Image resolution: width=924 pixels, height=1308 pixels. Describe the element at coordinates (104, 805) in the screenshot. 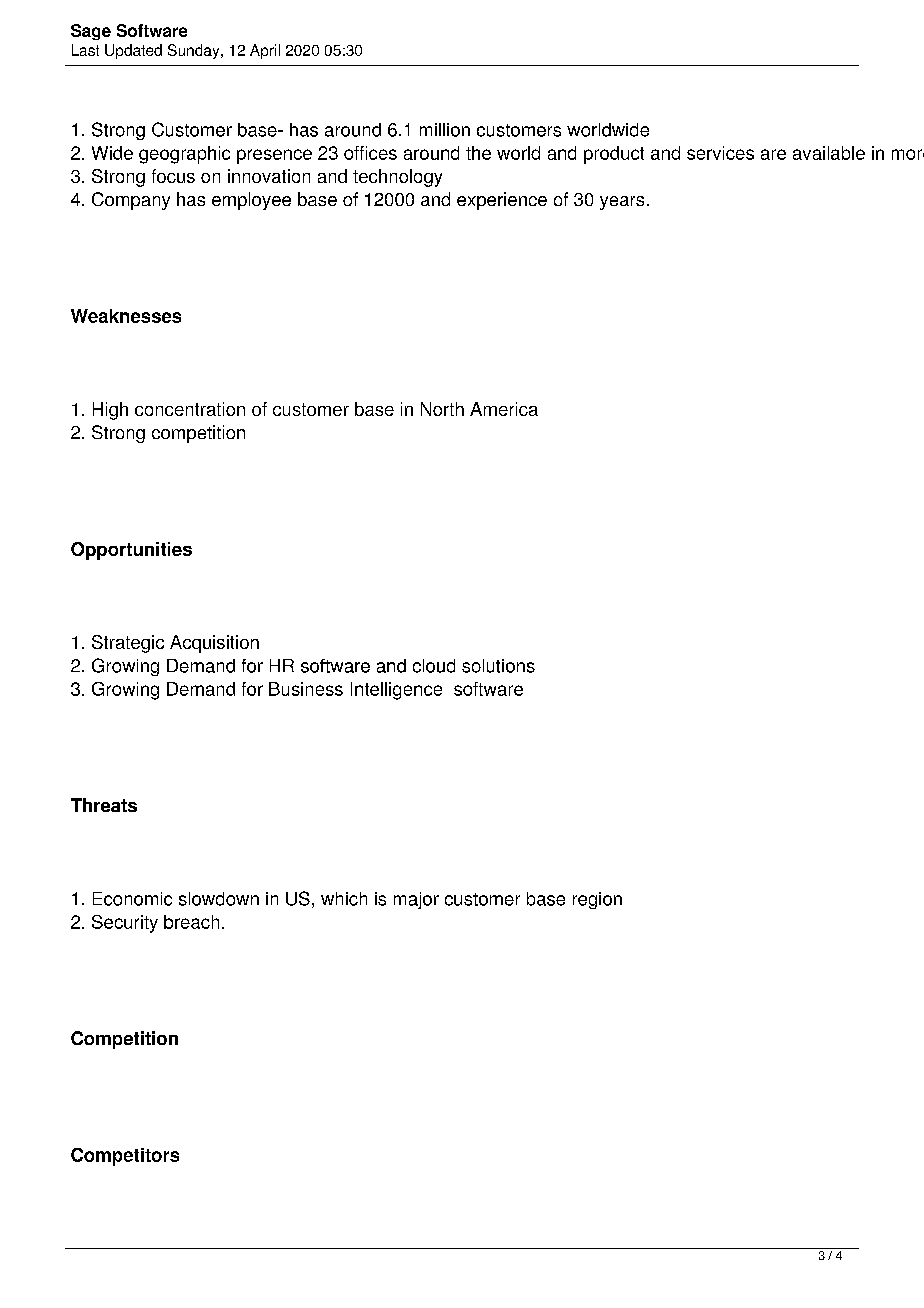

I see `Threats` at that location.
